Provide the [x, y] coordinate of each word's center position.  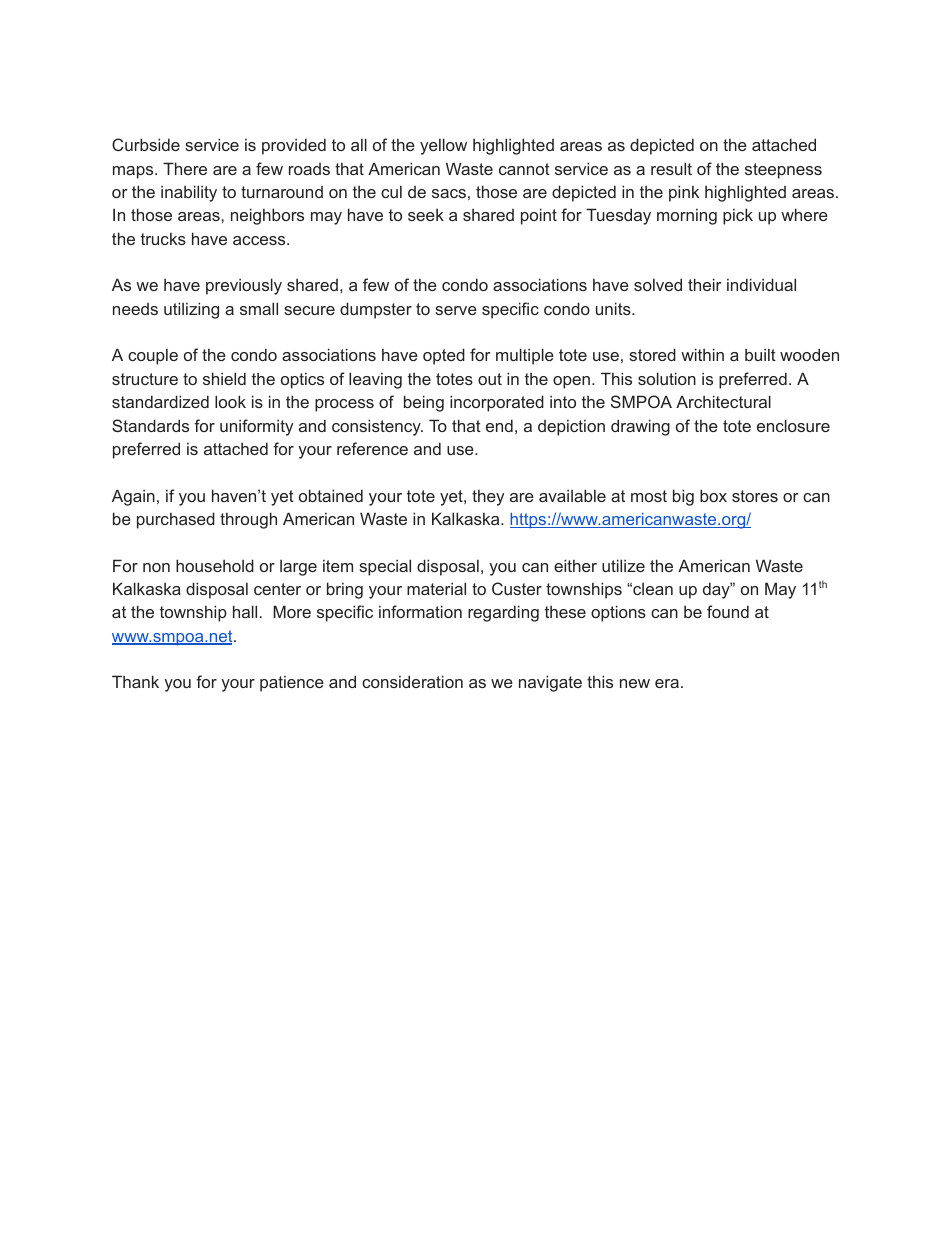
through [248, 520]
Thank [135, 681]
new [635, 683]
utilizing [191, 310]
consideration [412, 681]
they [488, 497]
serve [456, 310]
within [702, 354]
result [671, 168]
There [185, 168]
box [713, 495]
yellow [443, 146]
